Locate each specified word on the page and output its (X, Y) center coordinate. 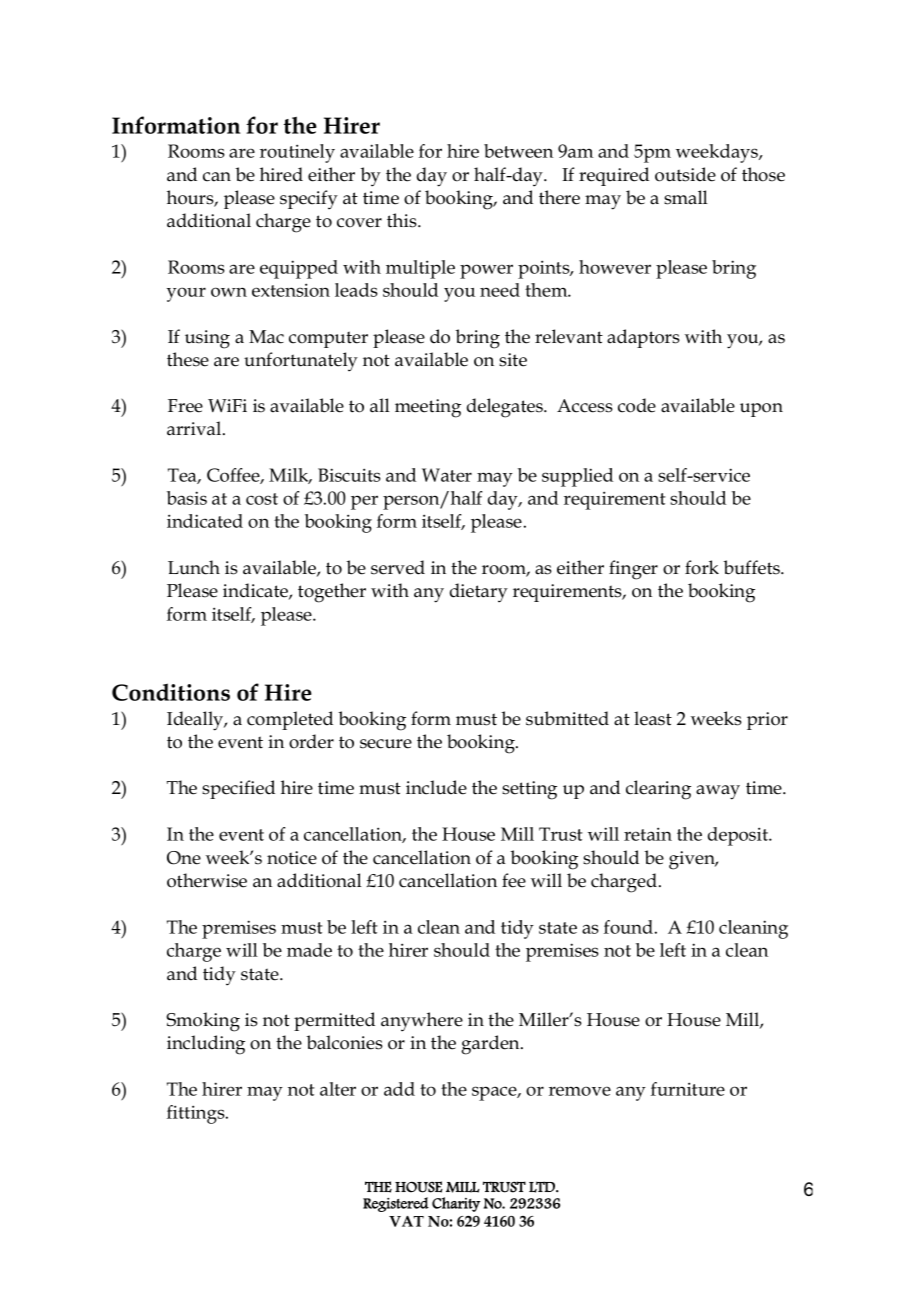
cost (262, 499)
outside (685, 174)
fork (702, 567)
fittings (197, 1114)
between (518, 151)
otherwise (207, 880)
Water (447, 475)
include (436, 787)
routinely (297, 153)
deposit (739, 836)
